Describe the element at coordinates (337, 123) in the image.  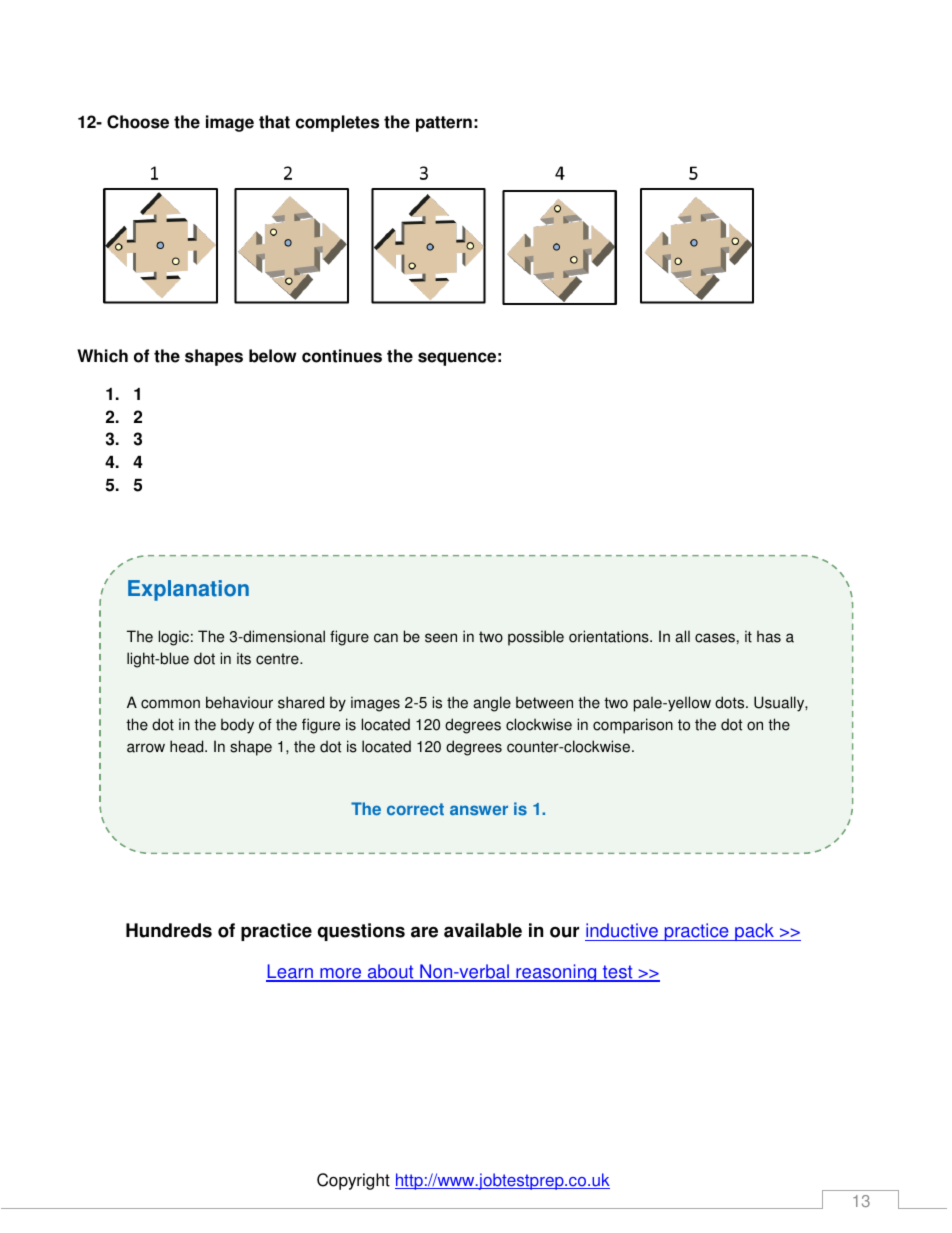
I see `completes` at that location.
